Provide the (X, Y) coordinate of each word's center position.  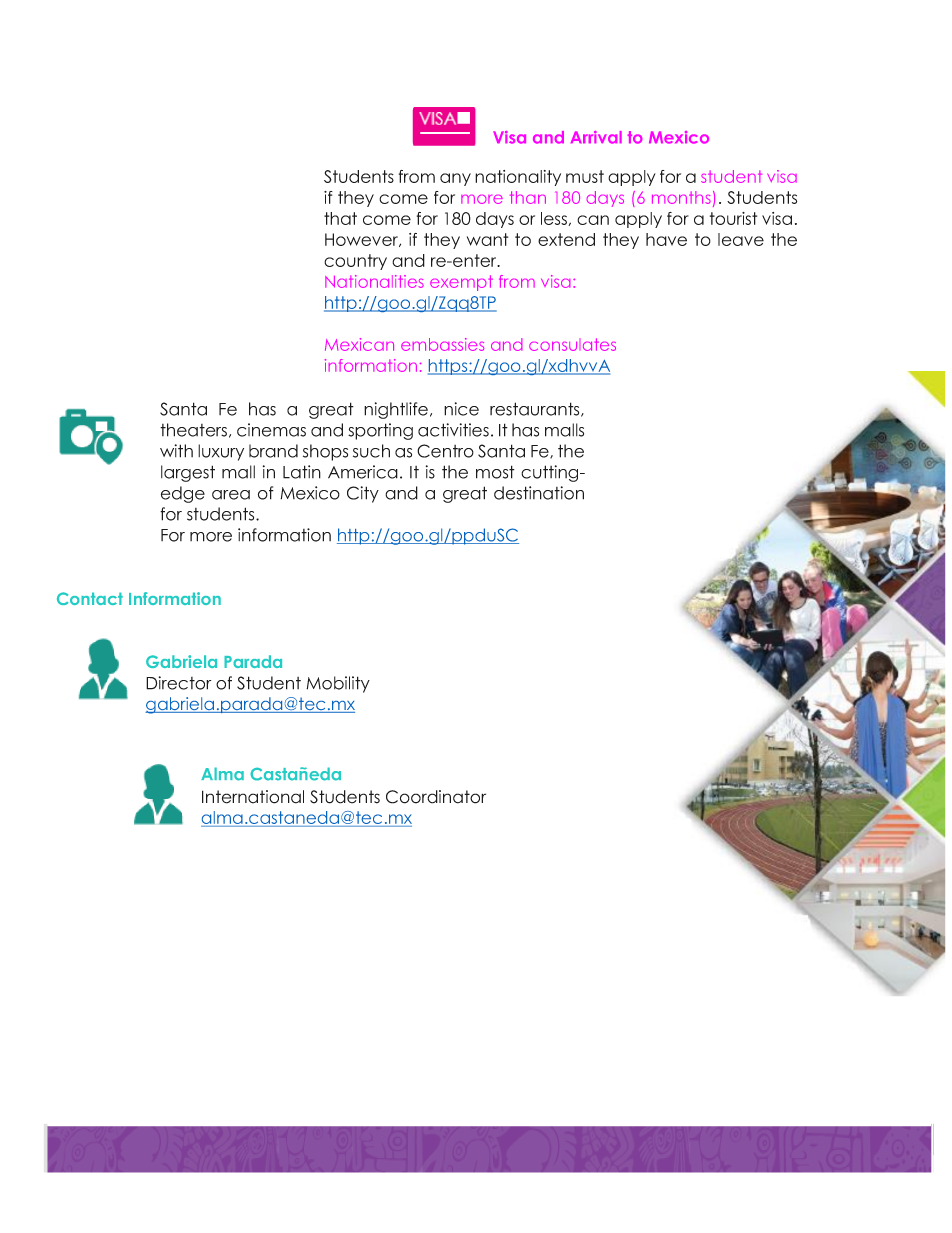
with (176, 451)
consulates (572, 344)
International (253, 797)
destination (539, 493)
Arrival (596, 137)
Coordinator (436, 797)
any (455, 179)
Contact (90, 598)
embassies (442, 344)
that (340, 218)
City (363, 494)
